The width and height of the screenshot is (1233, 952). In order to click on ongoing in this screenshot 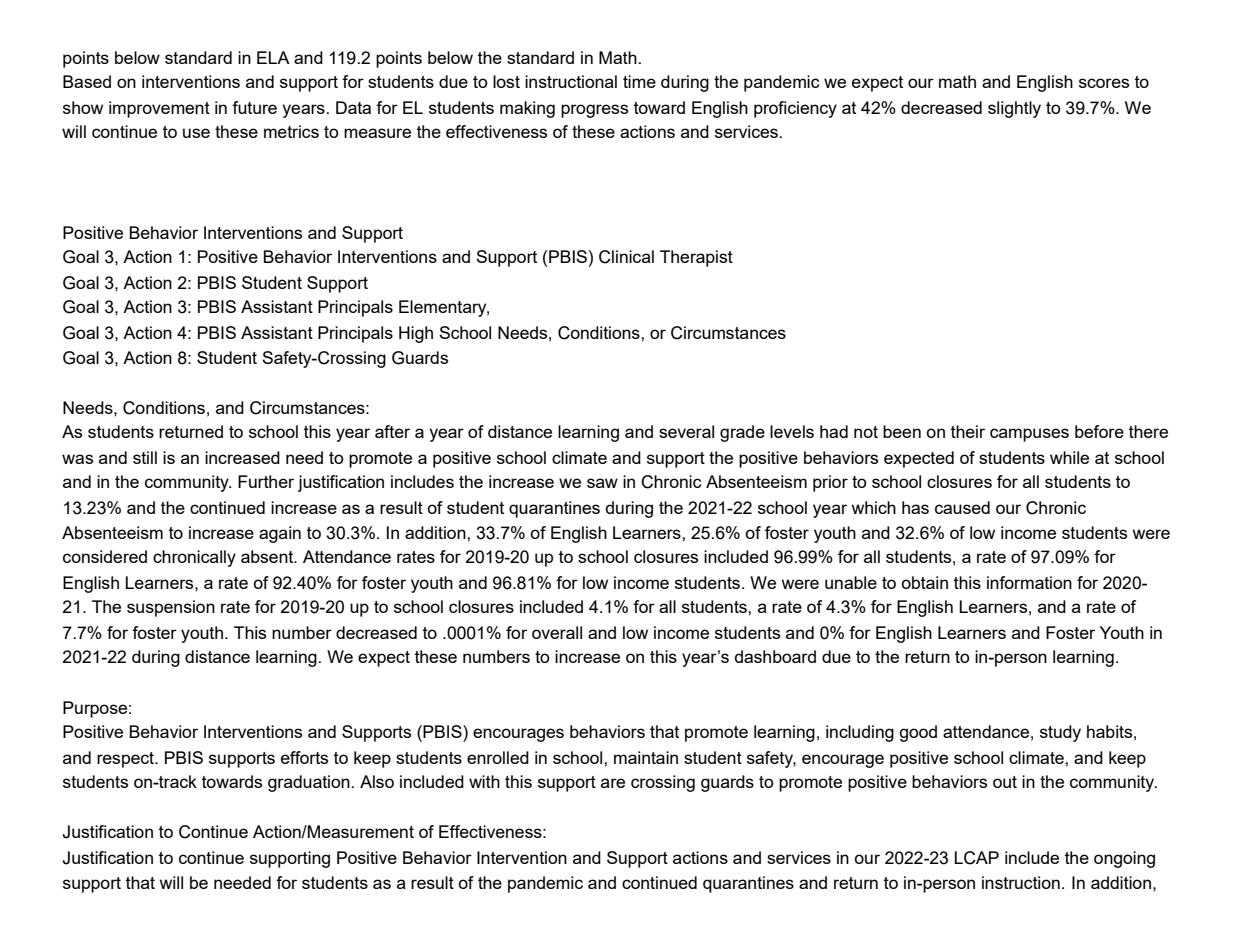, I will do `click(1124, 859)`.
